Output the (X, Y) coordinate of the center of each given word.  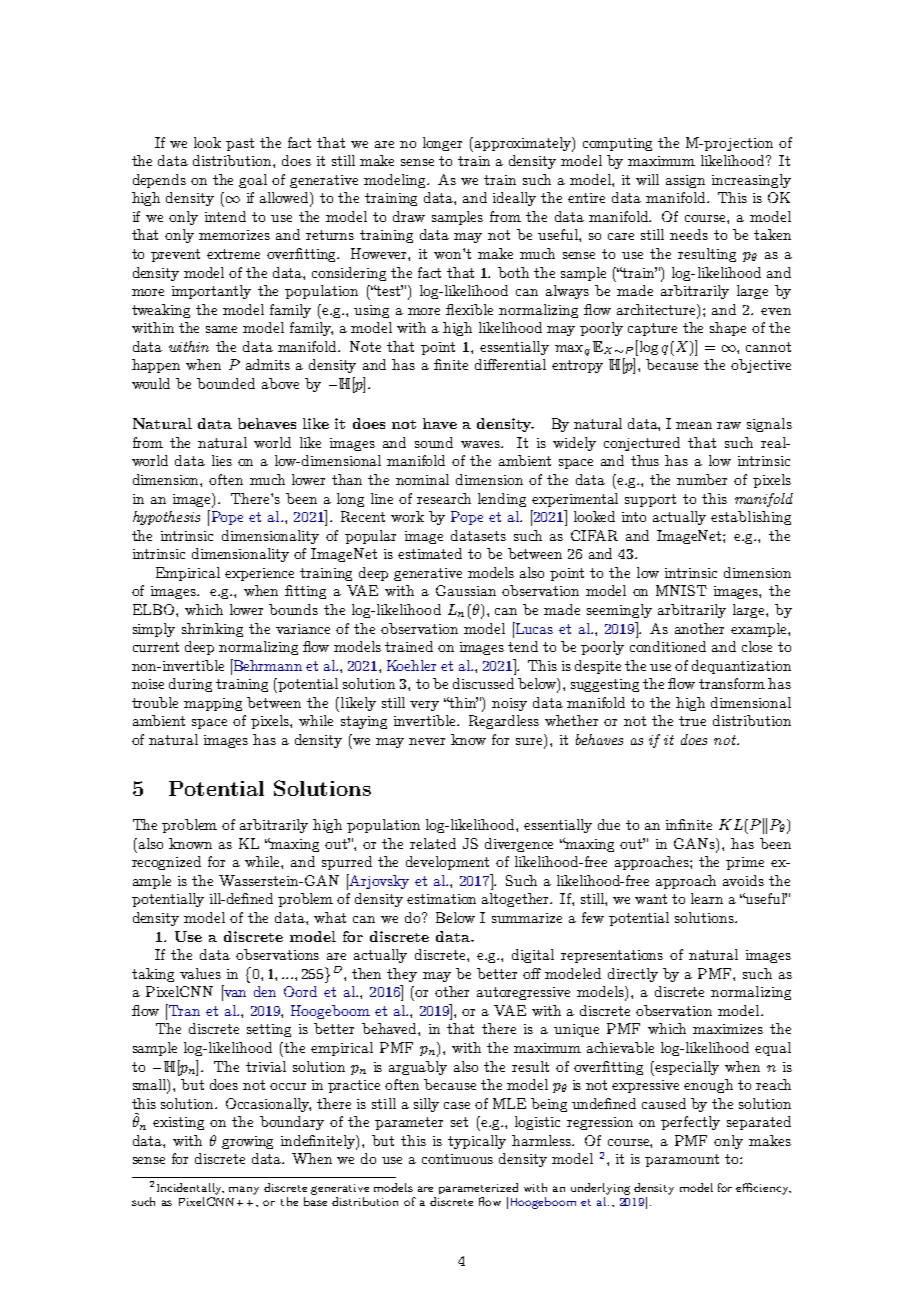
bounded (226, 383)
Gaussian (466, 590)
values (200, 973)
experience (259, 574)
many (244, 1190)
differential (510, 364)
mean (694, 425)
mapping (213, 704)
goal (253, 181)
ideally (514, 199)
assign (685, 181)
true (692, 721)
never (427, 741)
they (402, 975)
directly (633, 975)
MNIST (681, 590)
